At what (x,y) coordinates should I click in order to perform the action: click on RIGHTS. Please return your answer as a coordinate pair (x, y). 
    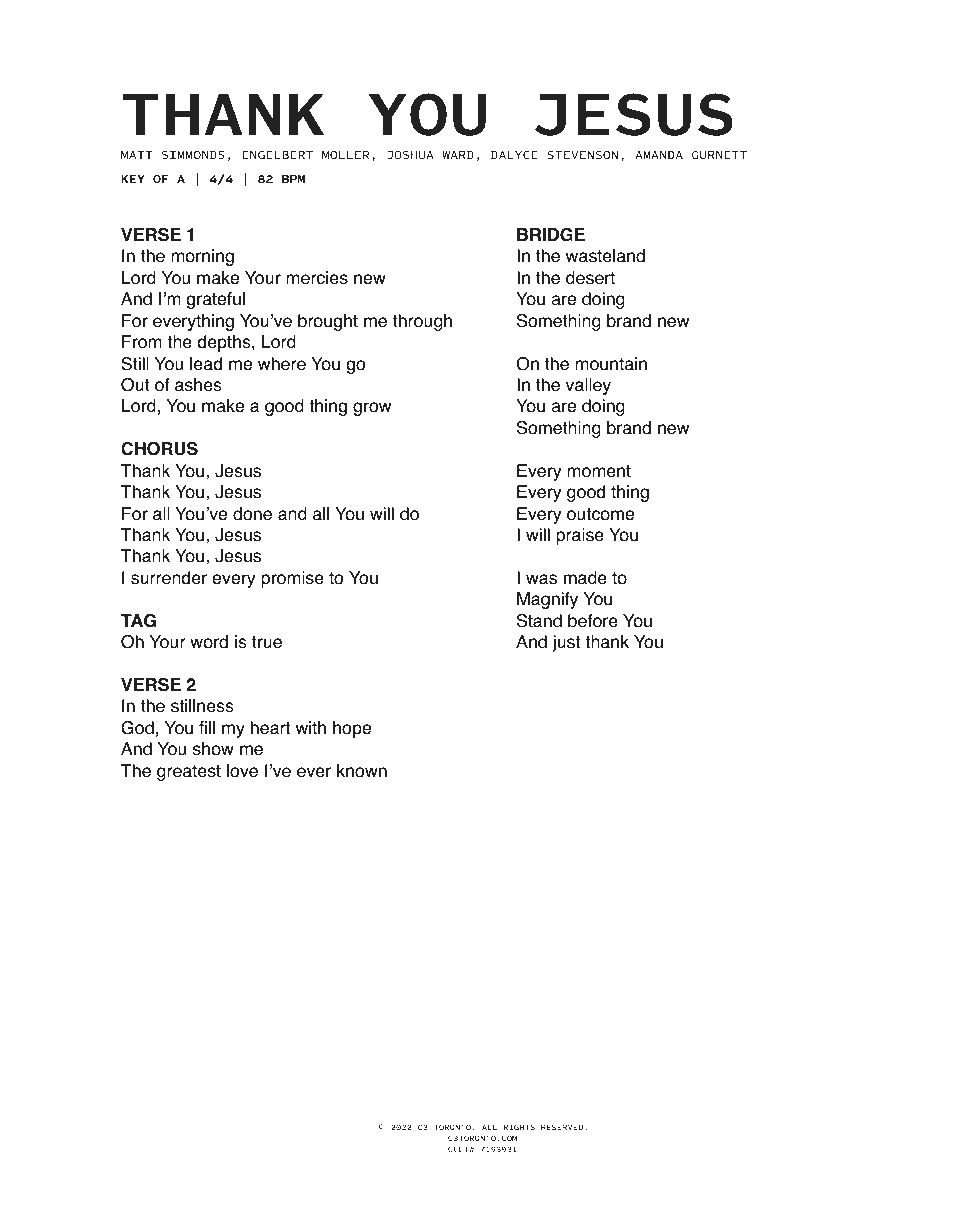
    Looking at the image, I should click on (519, 1127).
